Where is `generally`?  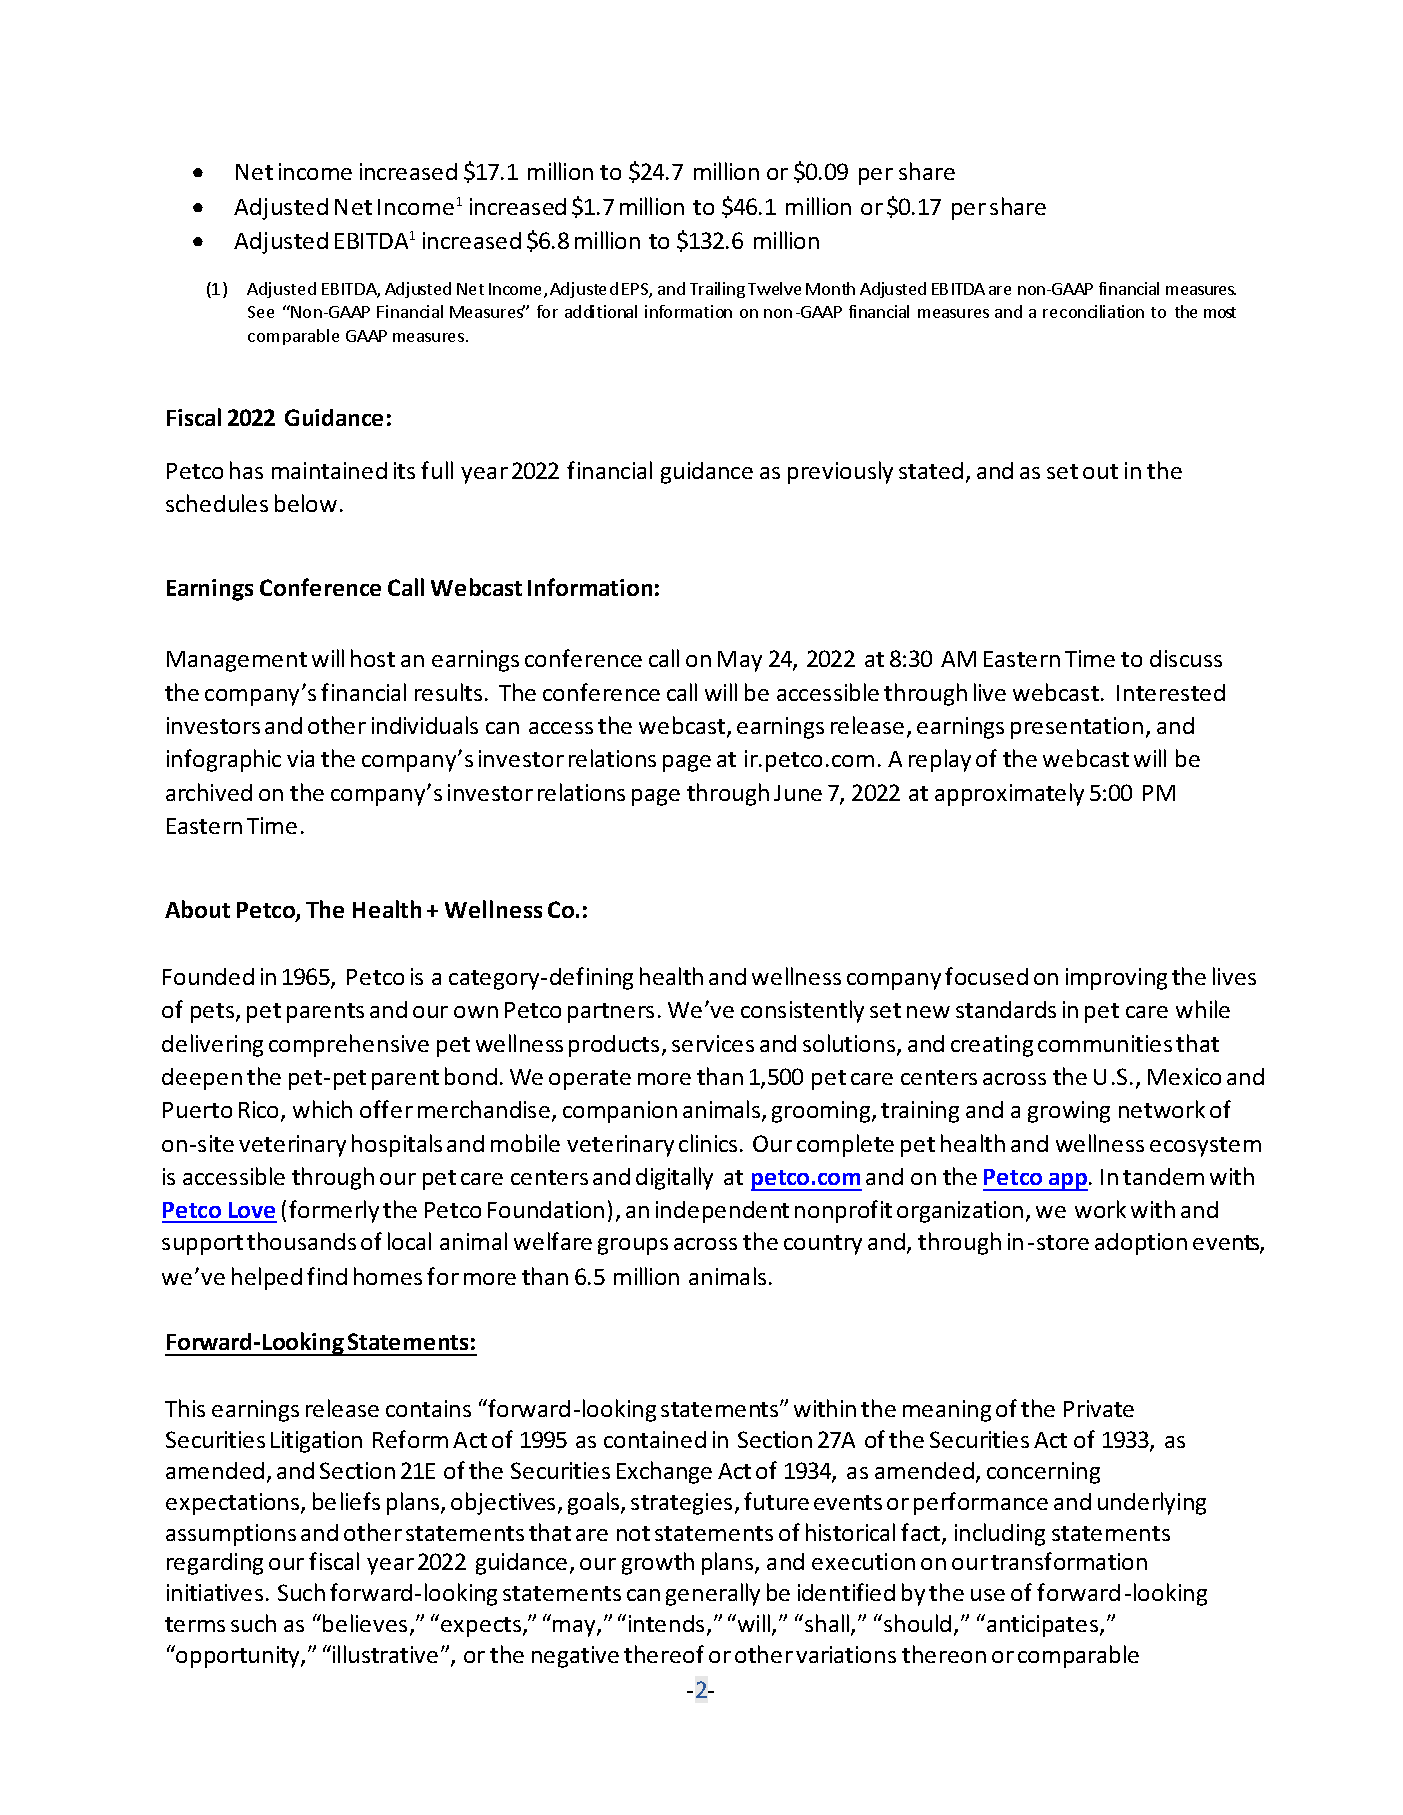
generally is located at coordinates (713, 1594).
